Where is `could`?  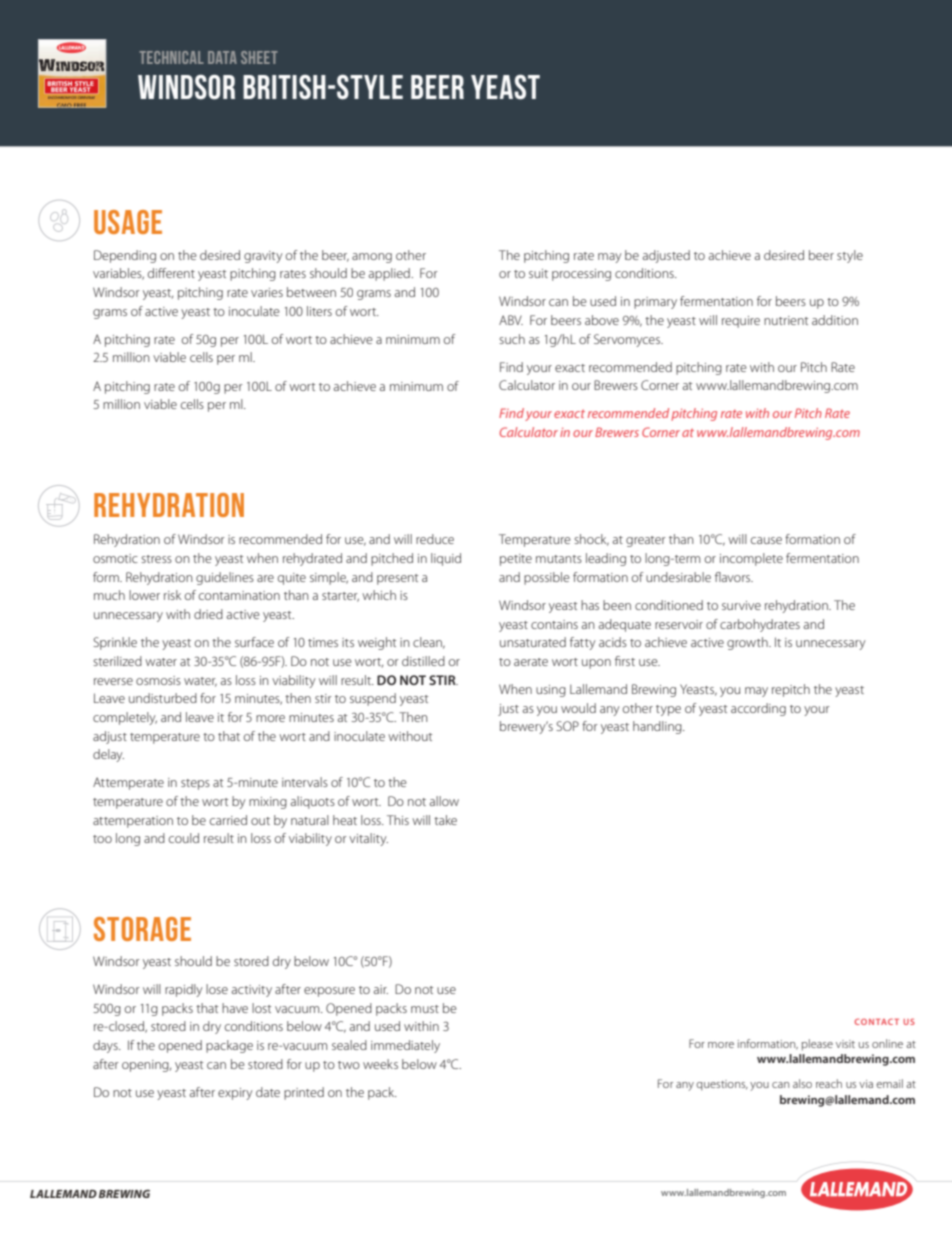 could is located at coordinates (184, 838).
